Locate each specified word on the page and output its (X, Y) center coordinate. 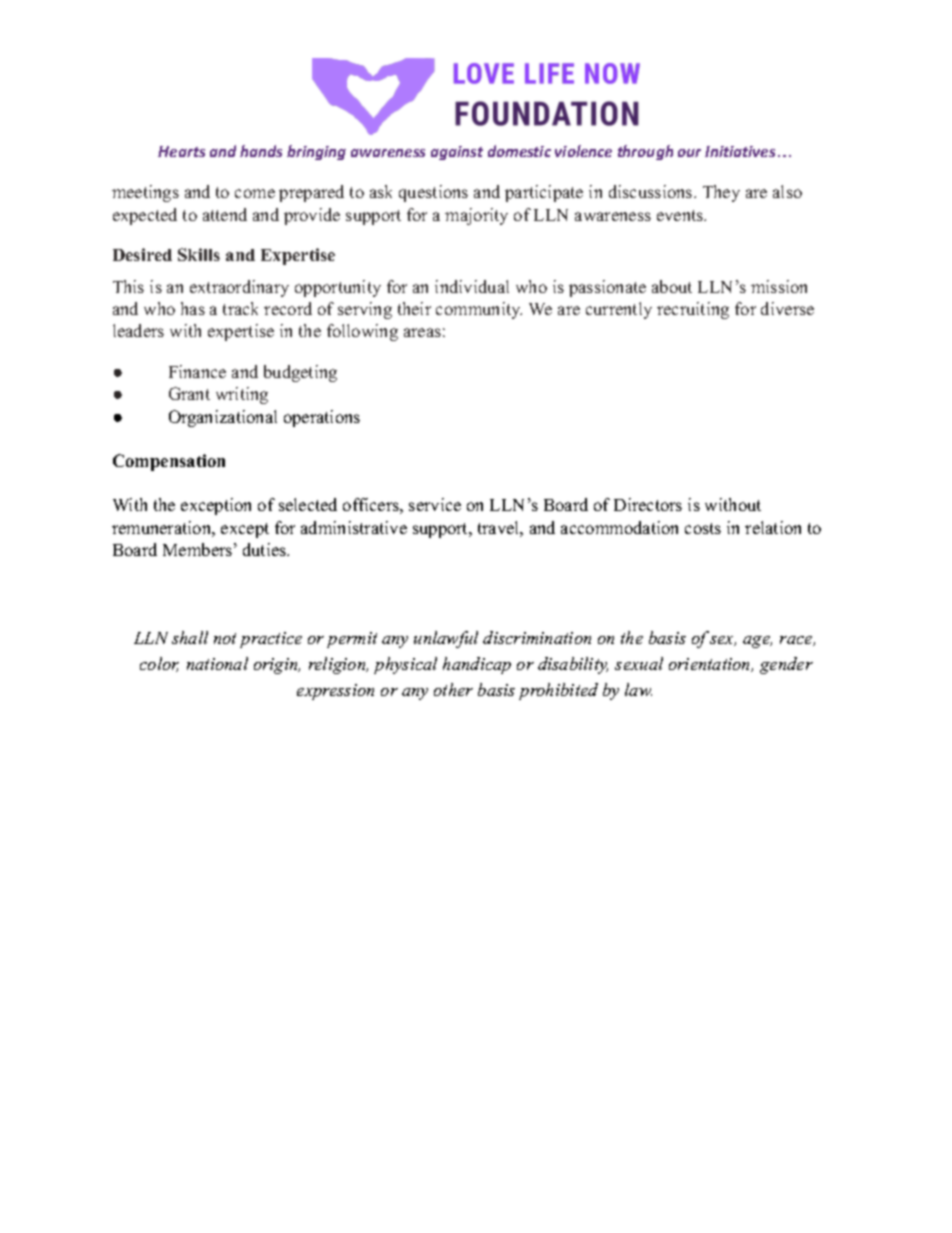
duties (266, 549)
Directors (648, 504)
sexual (639, 663)
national (217, 663)
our (689, 153)
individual (472, 286)
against (457, 153)
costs (703, 528)
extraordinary (239, 288)
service (435, 504)
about (672, 286)
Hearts (181, 151)
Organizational (223, 418)
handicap (477, 665)
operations (322, 418)
